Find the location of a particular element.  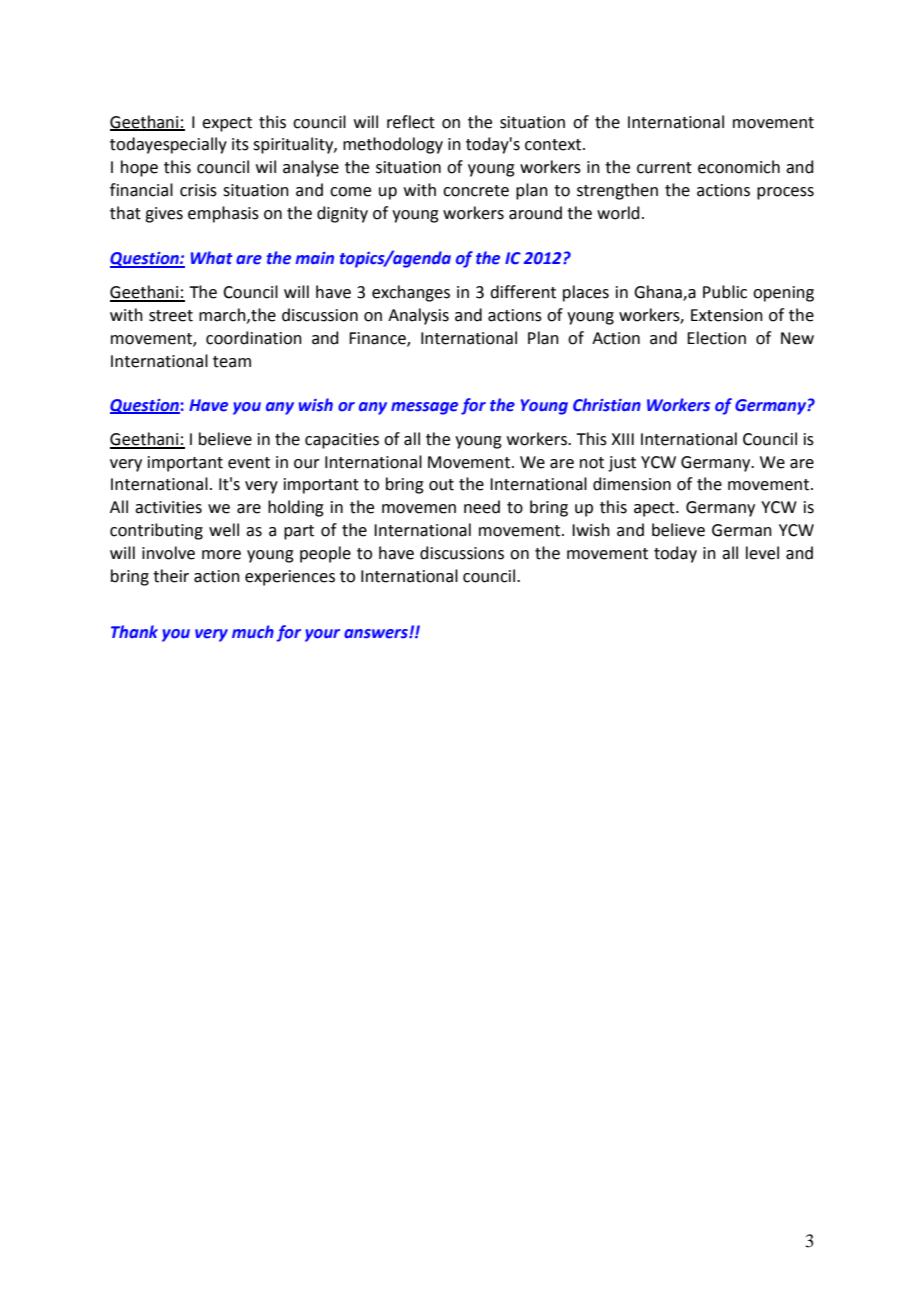

Public is located at coordinates (725, 292).
